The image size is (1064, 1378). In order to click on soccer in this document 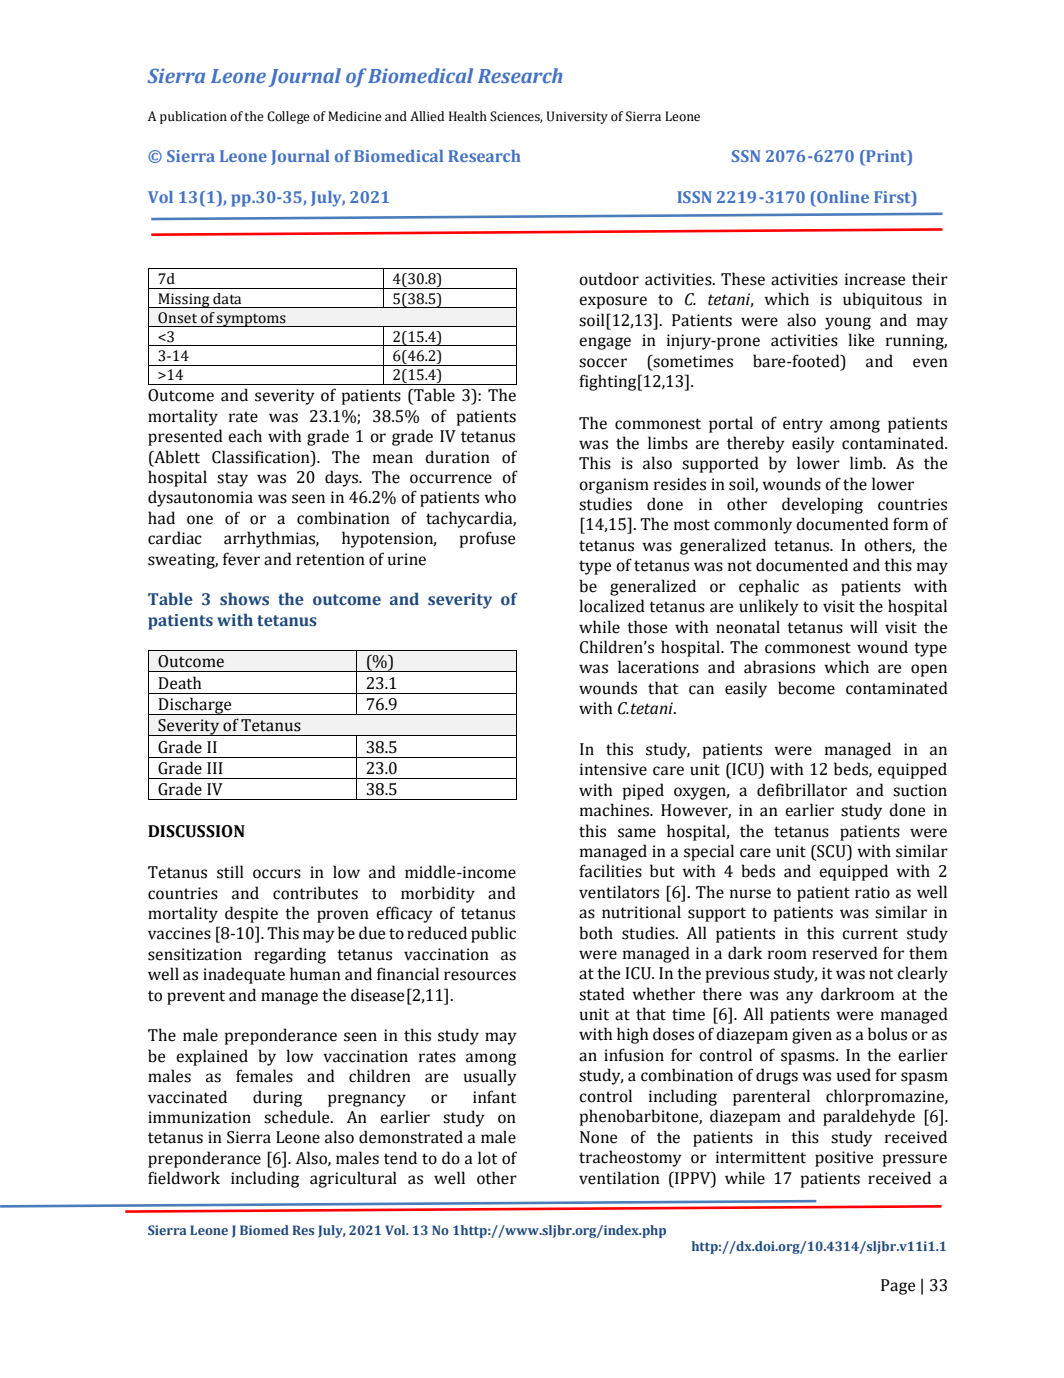, I will do `click(603, 363)`.
